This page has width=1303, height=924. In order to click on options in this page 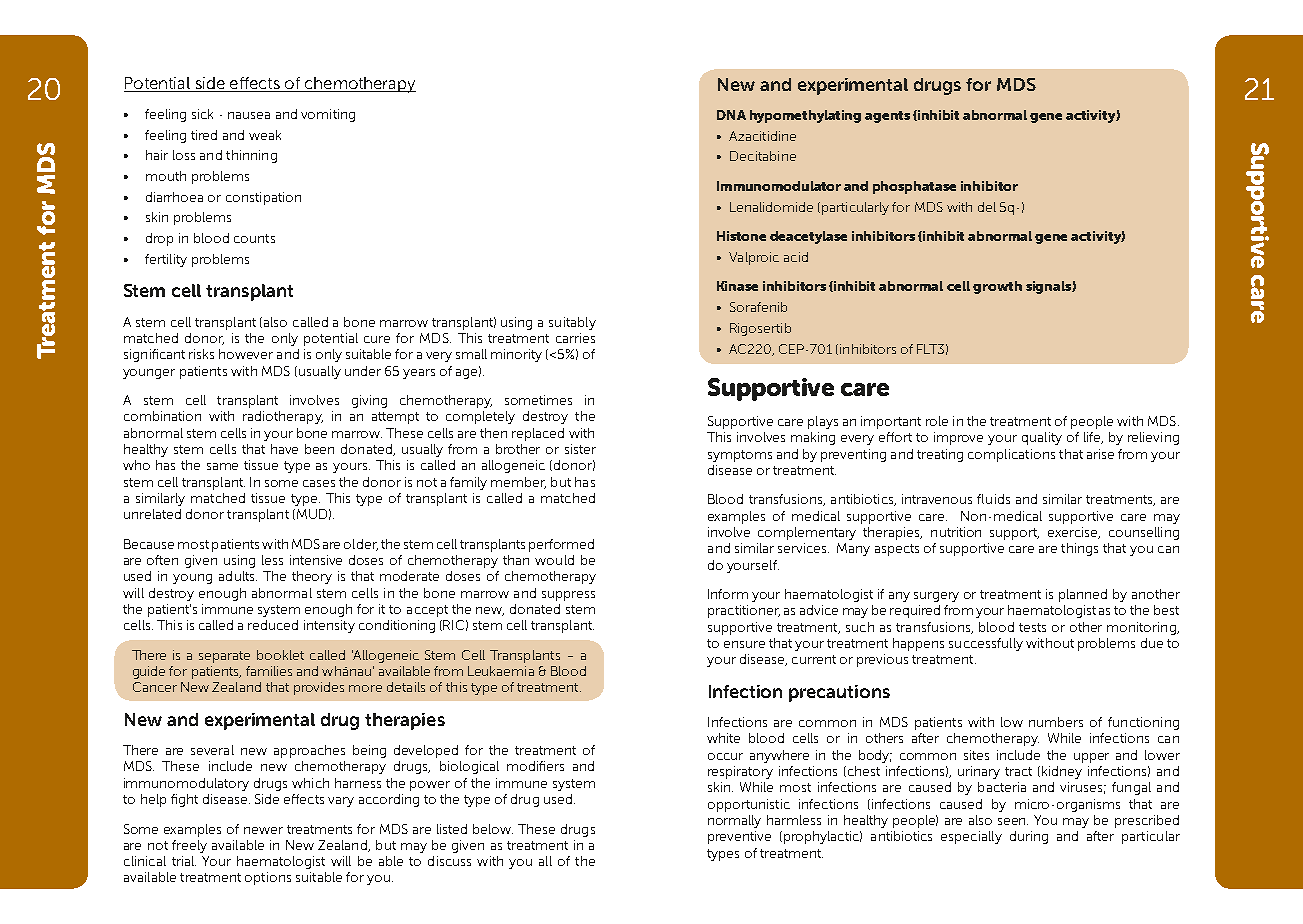, I will do `click(268, 878)`.
